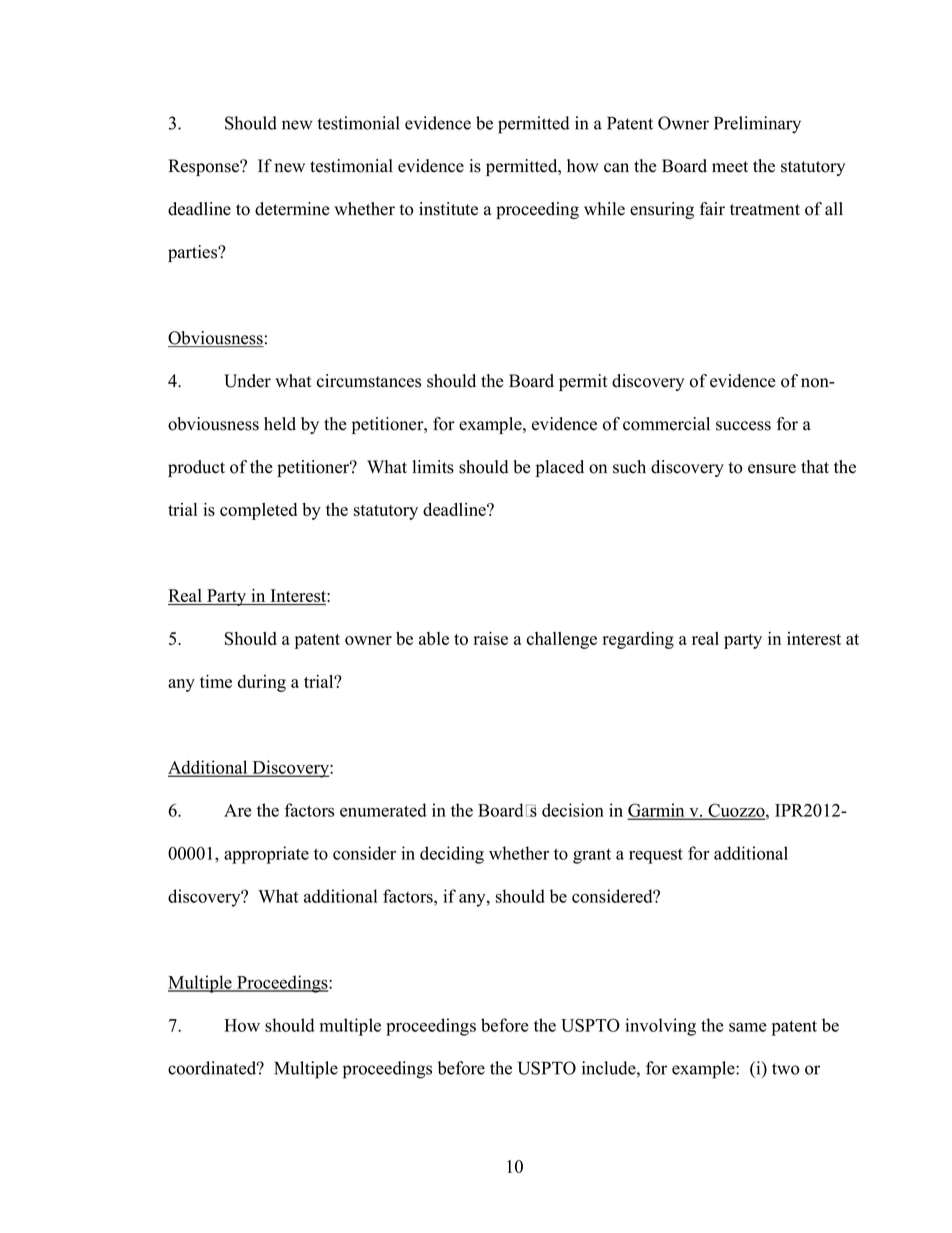  What do you see at coordinates (730, 167) in the screenshot?
I see `meet` at bounding box center [730, 167].
